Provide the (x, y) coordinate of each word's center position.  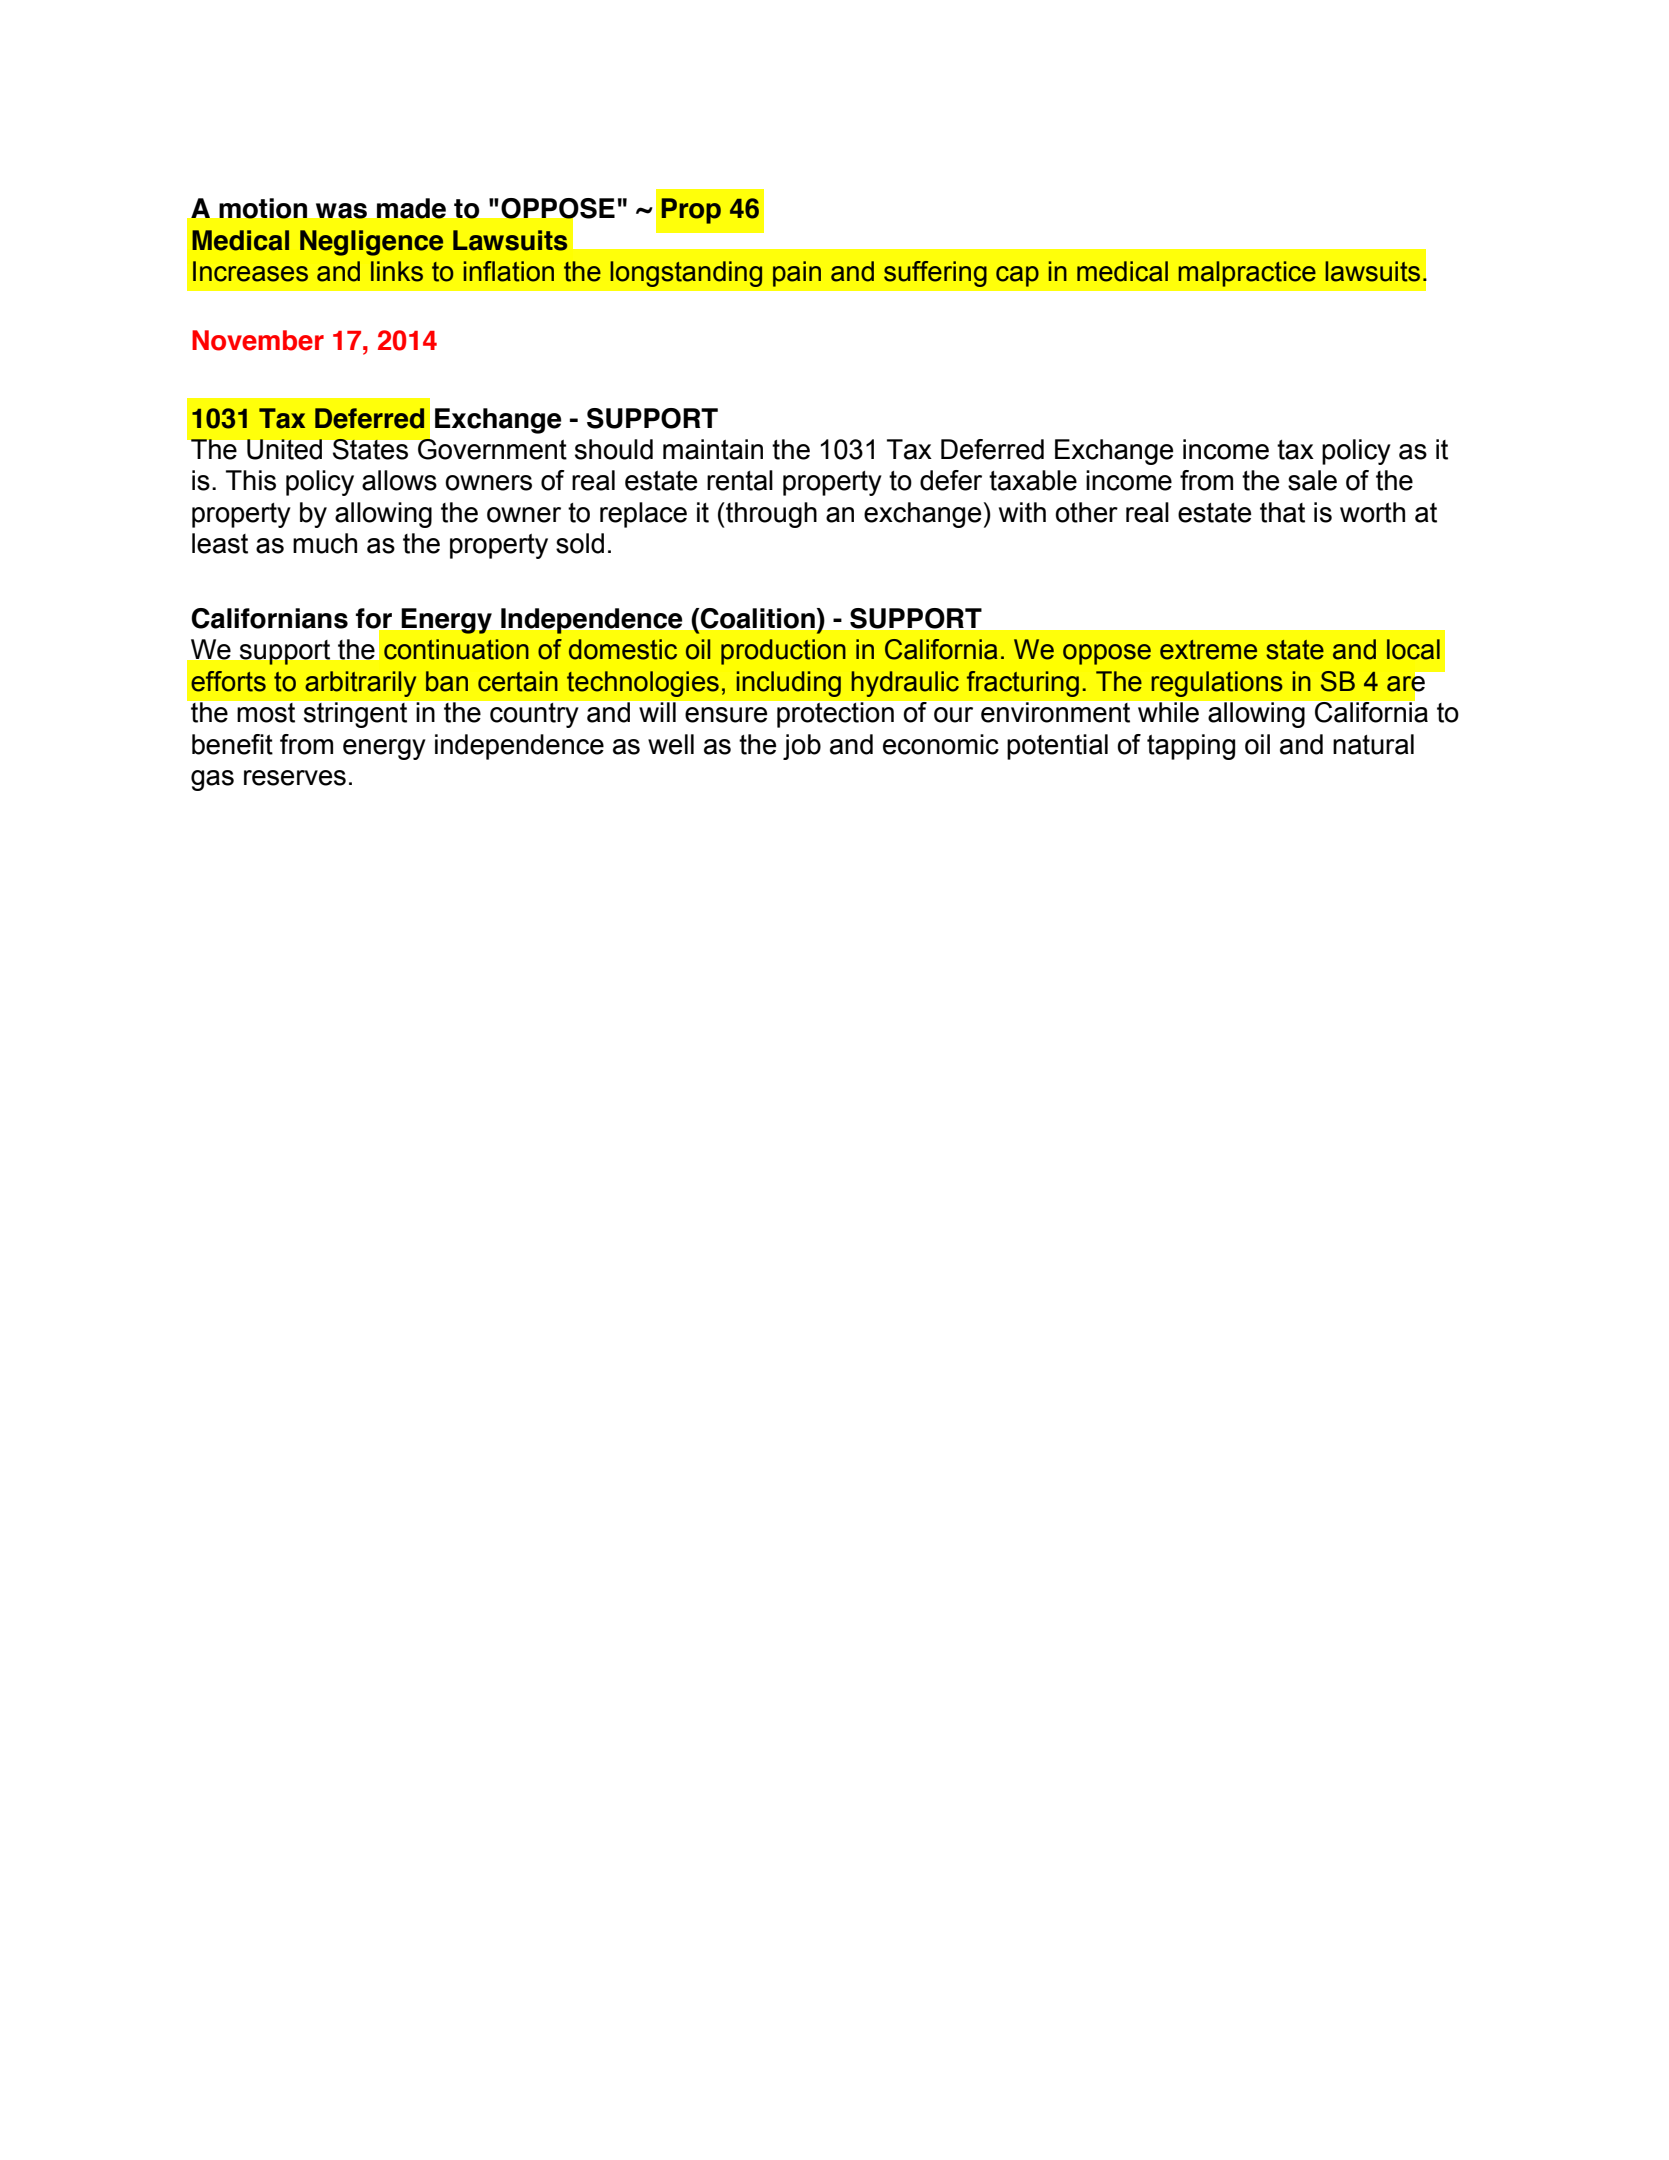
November (258, 340)
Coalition (758, 618)
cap (1017, 276)
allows (399, 480)
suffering (935, 274)
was (341, 211)
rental (740, 480)
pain (797, 274)
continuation (456, 649)
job (802, 747)
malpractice (1247, 274)
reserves (295, 778)
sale (1312, 480)
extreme (1208, 650)
